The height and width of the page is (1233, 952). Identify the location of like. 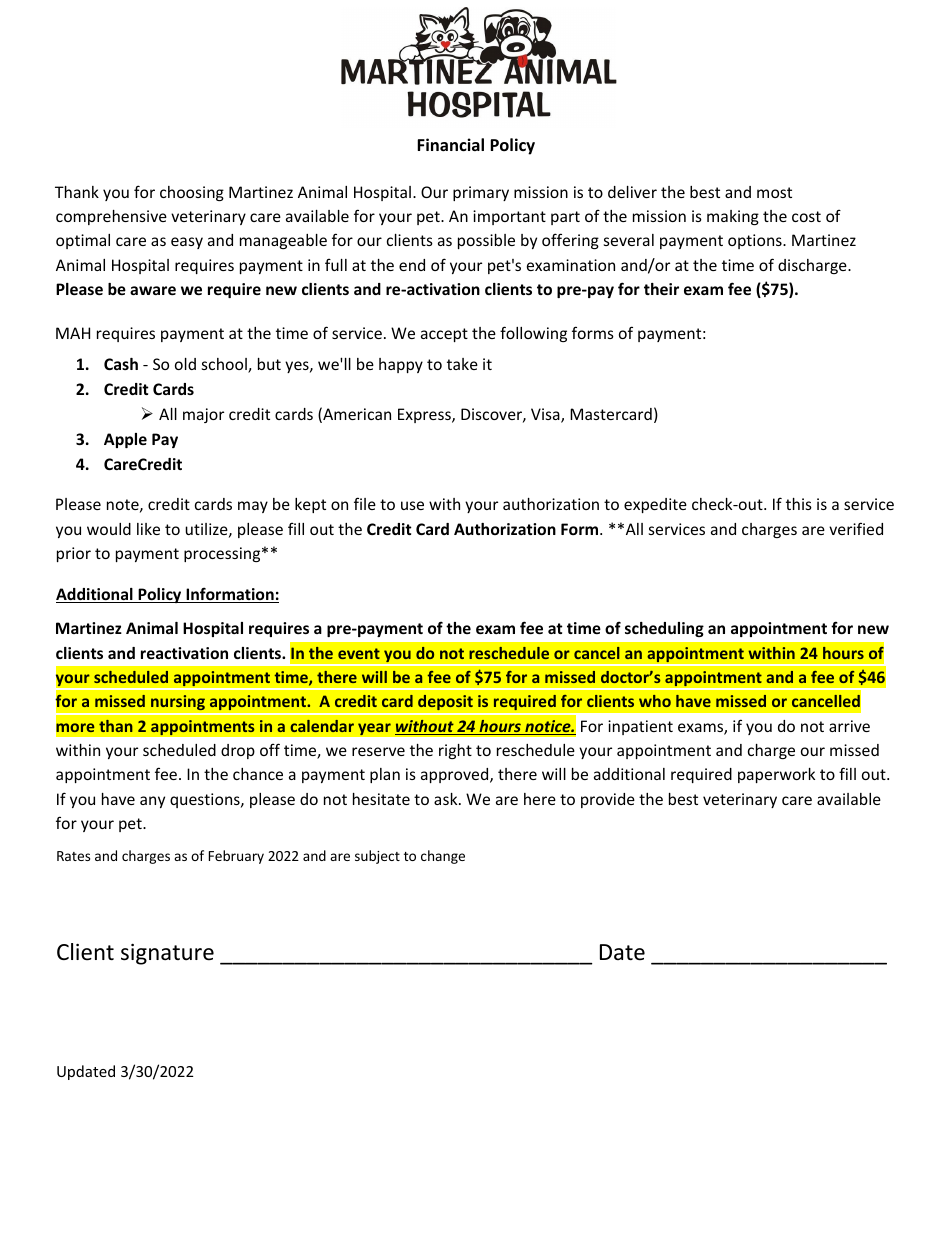
(148, 529).
